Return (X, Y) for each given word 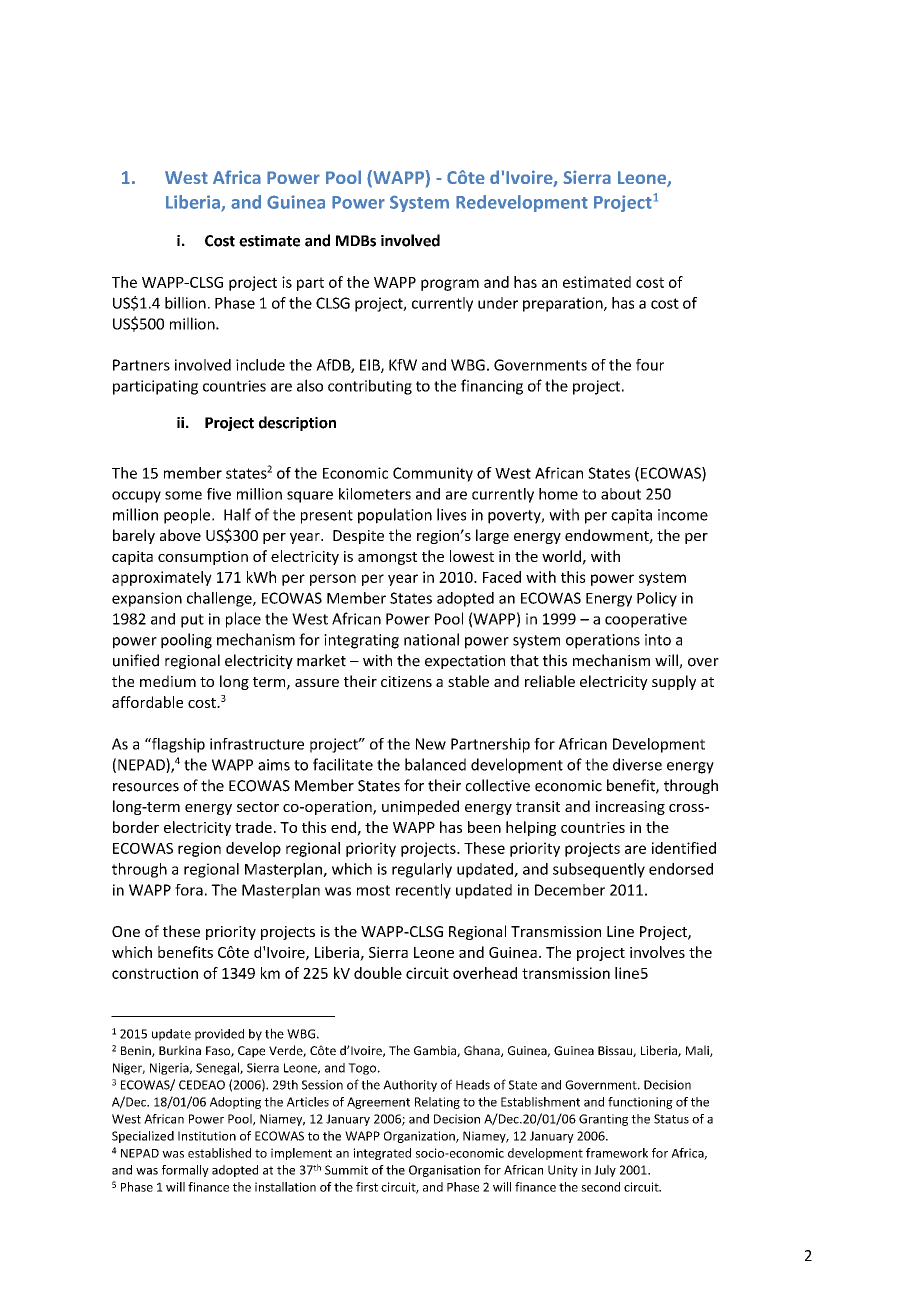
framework (617, 1153)
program (450, 285)
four (650, 365)
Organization (420, 1137)
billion (185, 303)
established (219, 1153)
